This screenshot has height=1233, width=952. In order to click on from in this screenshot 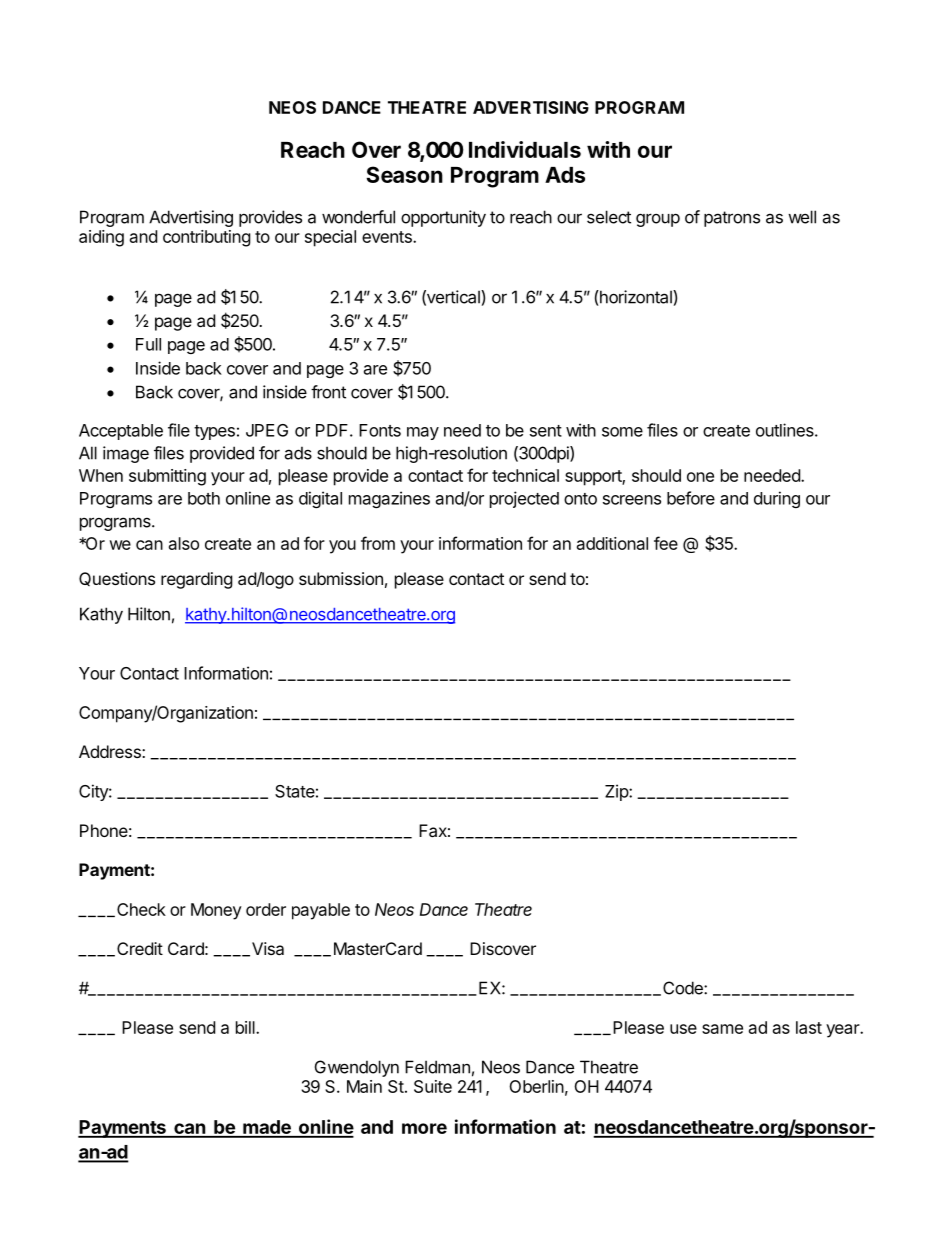, I will do `click(378, 543)`.
